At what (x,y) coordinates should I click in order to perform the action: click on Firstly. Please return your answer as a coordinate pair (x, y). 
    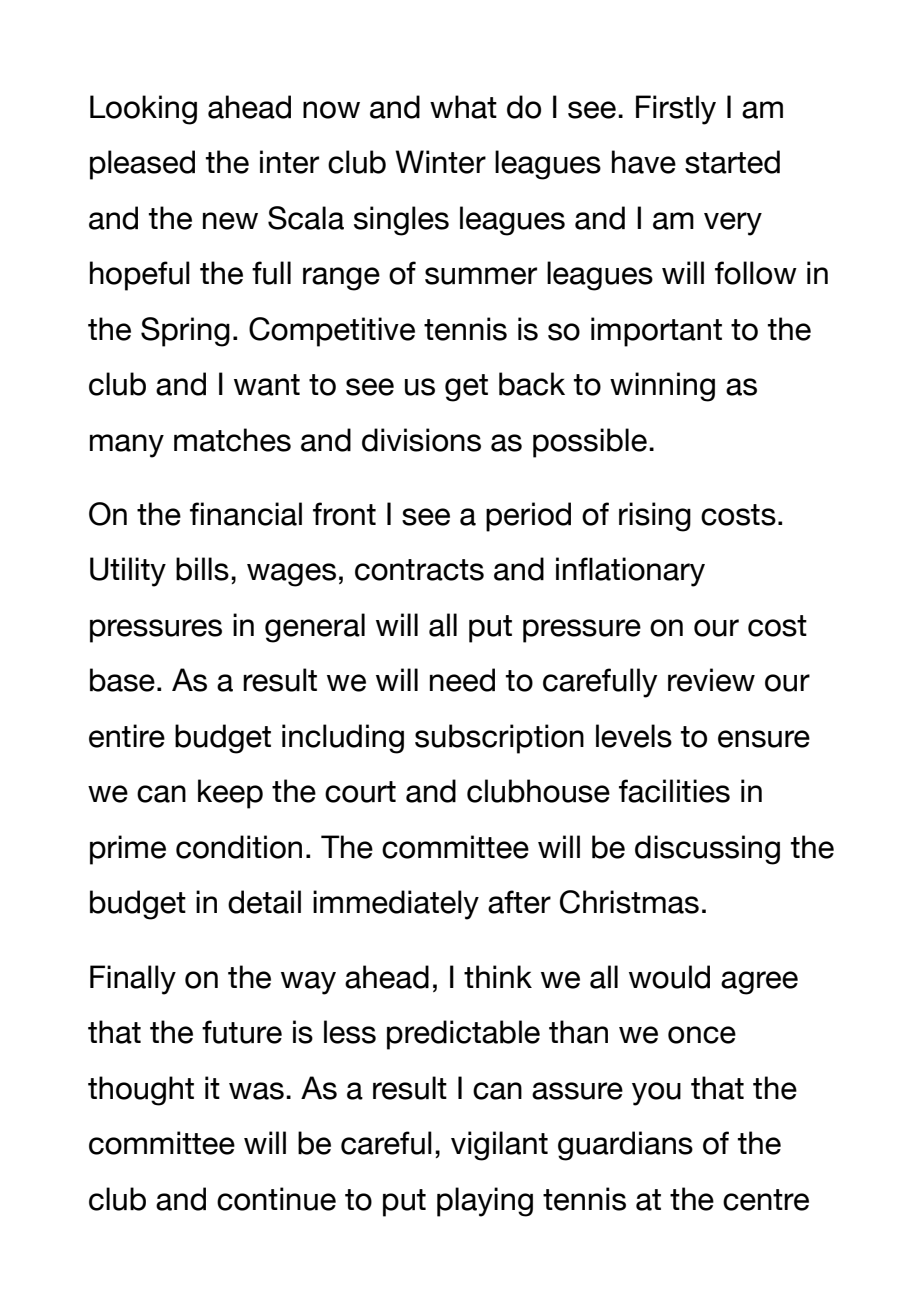
    Looking at the image, I should click on (676, 110).
